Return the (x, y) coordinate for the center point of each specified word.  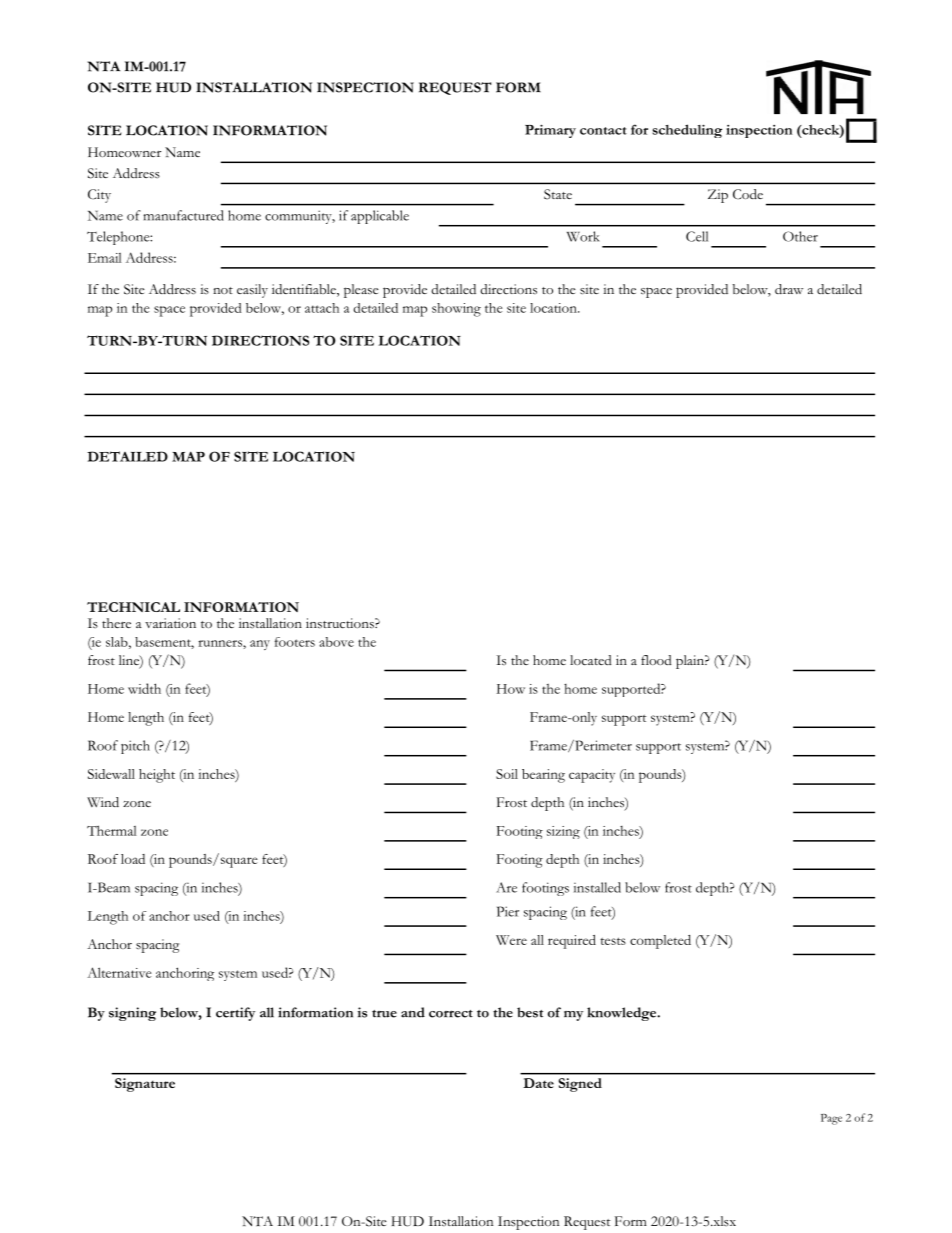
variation (170, 623)
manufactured (183, 215)
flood (656, 660)
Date (538, 1083)
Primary (550, 131)
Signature (145, 1085)
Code (748, 194)
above (336, 642)
